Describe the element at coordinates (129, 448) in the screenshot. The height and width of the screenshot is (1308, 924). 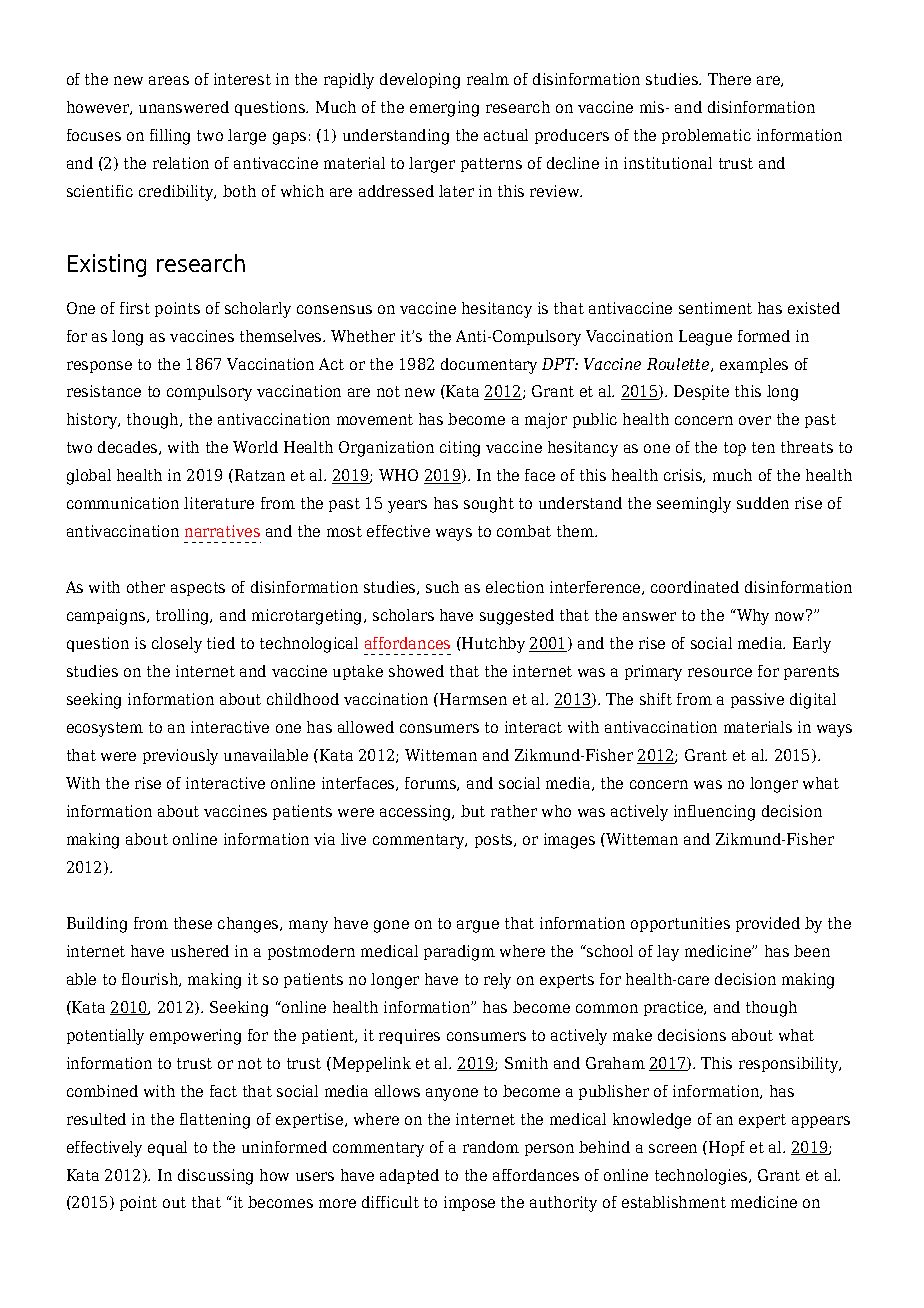
I see `decades` at that location.
